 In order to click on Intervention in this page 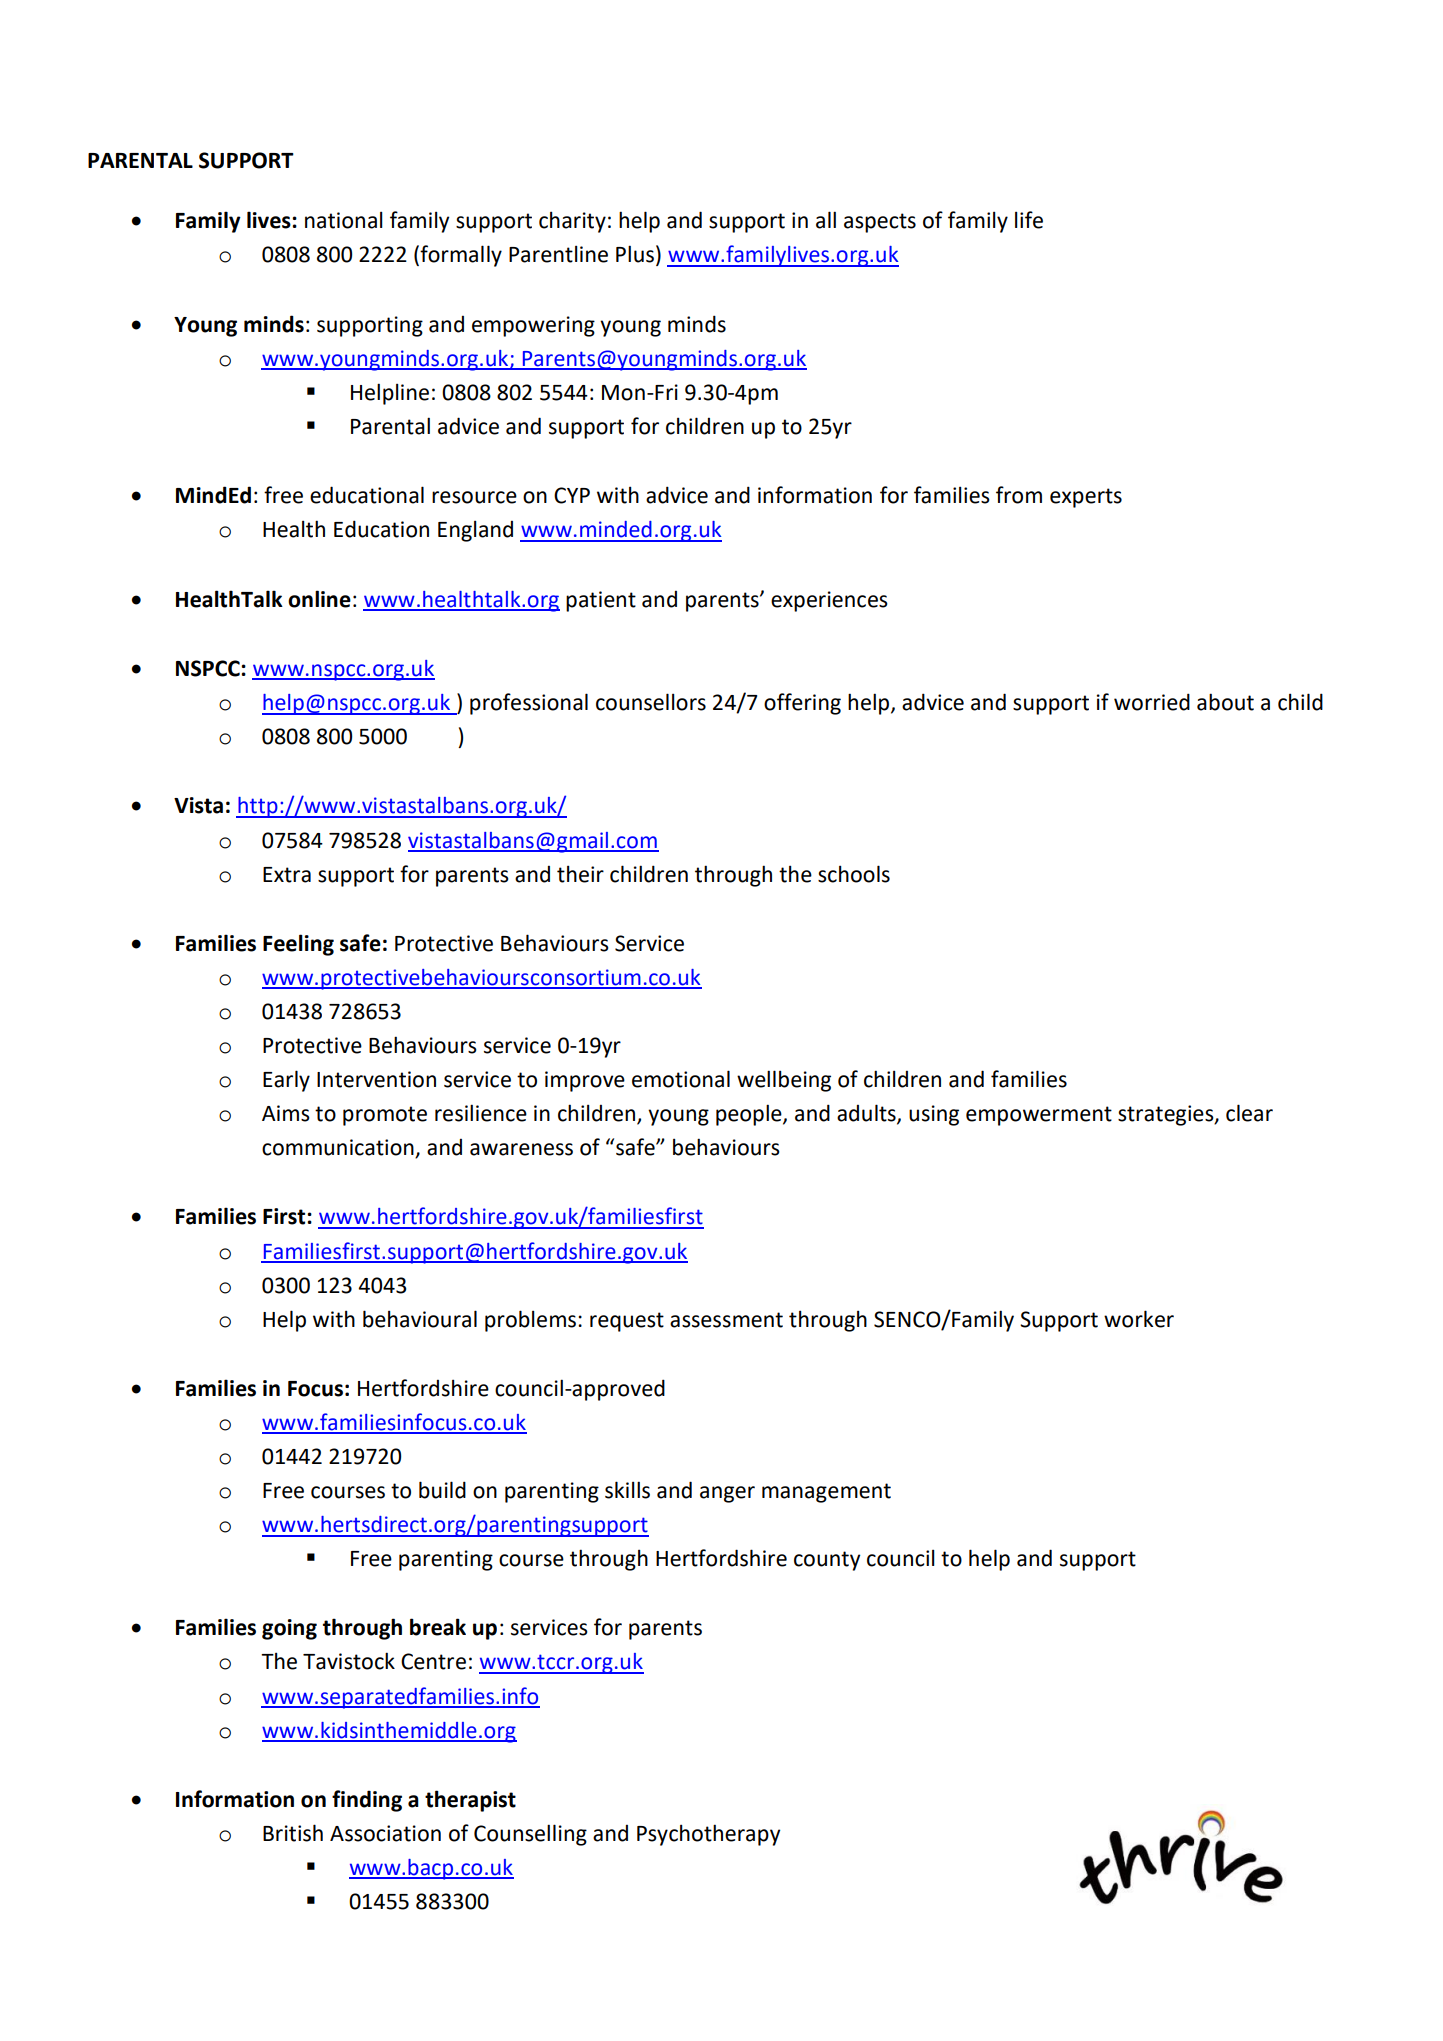, I will do `click(376, 1079)`.
